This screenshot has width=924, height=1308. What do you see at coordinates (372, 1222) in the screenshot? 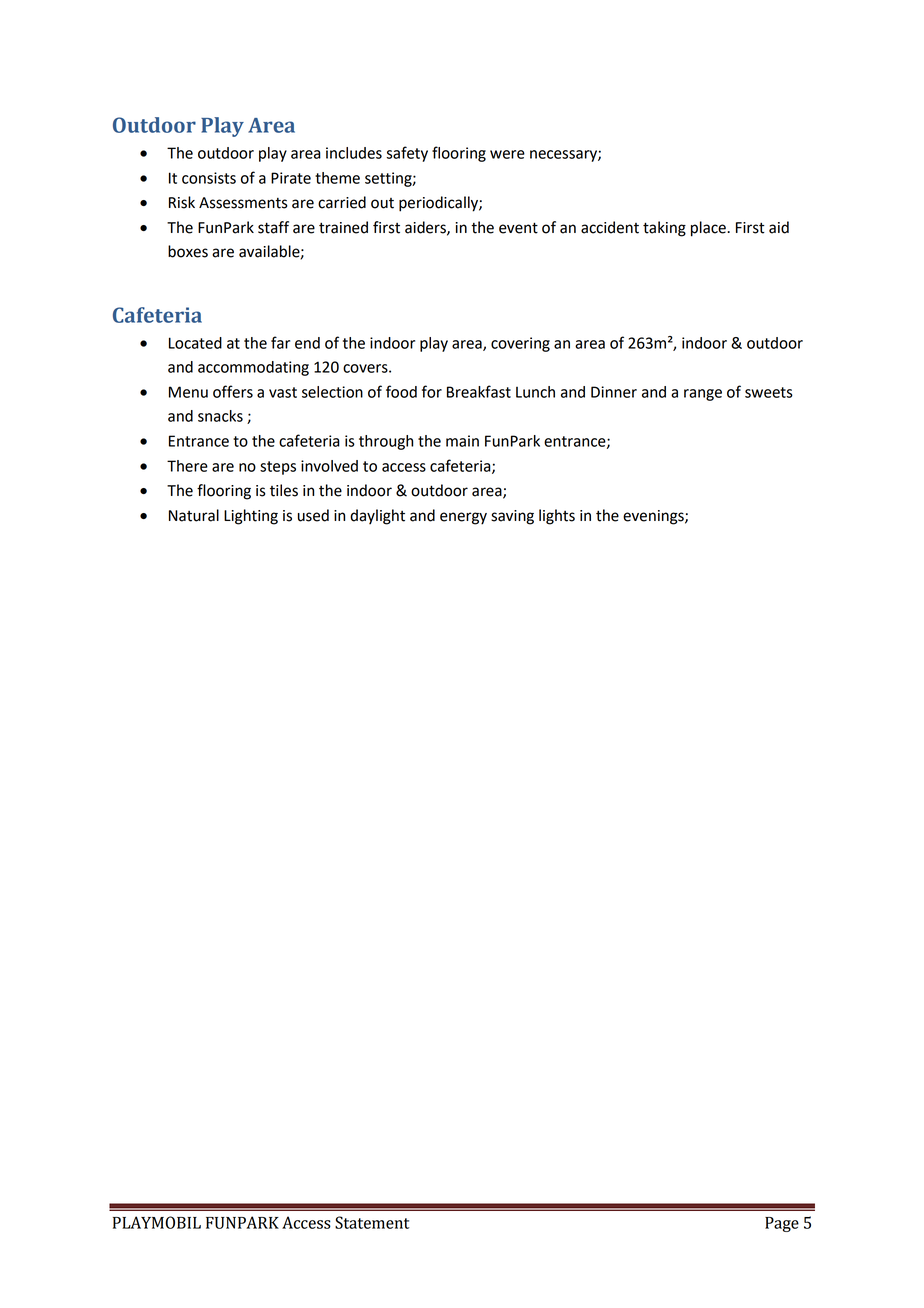
I see `Statement` at bounding box center [372, 1222].
